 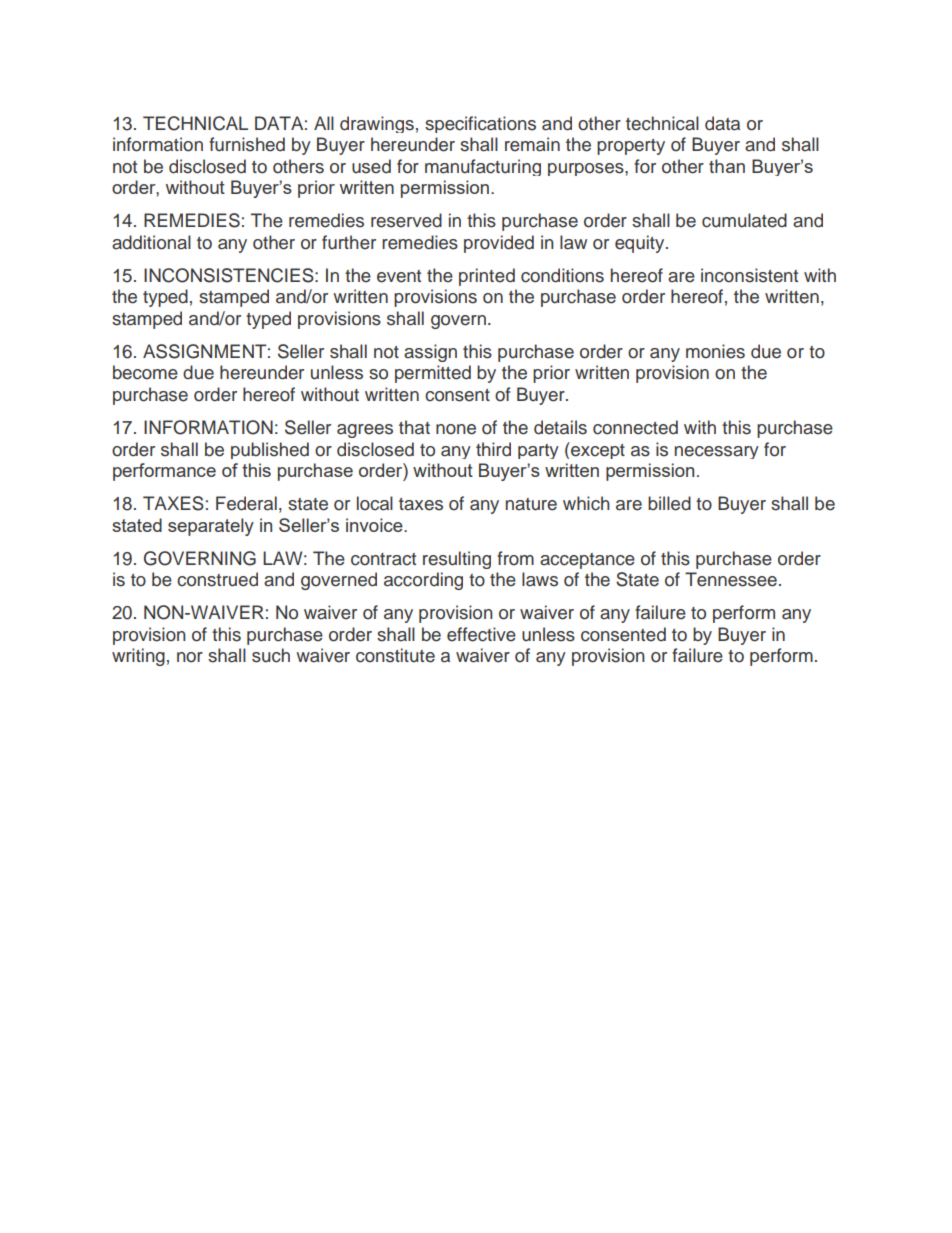 I want to click on specifications, so click(x=480, y=124).
